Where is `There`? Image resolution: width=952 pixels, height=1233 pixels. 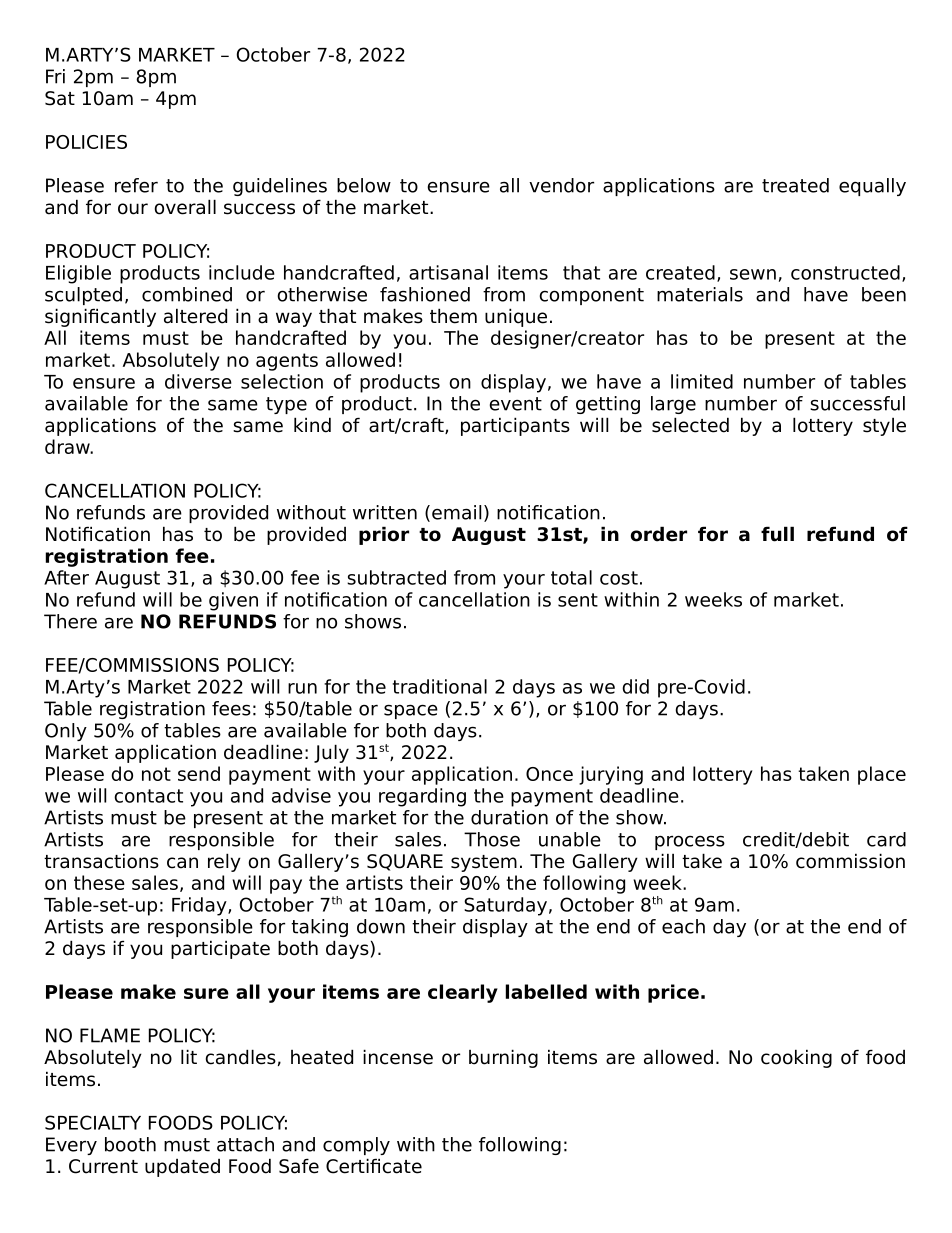
There is located at coordinates (70, 621).
